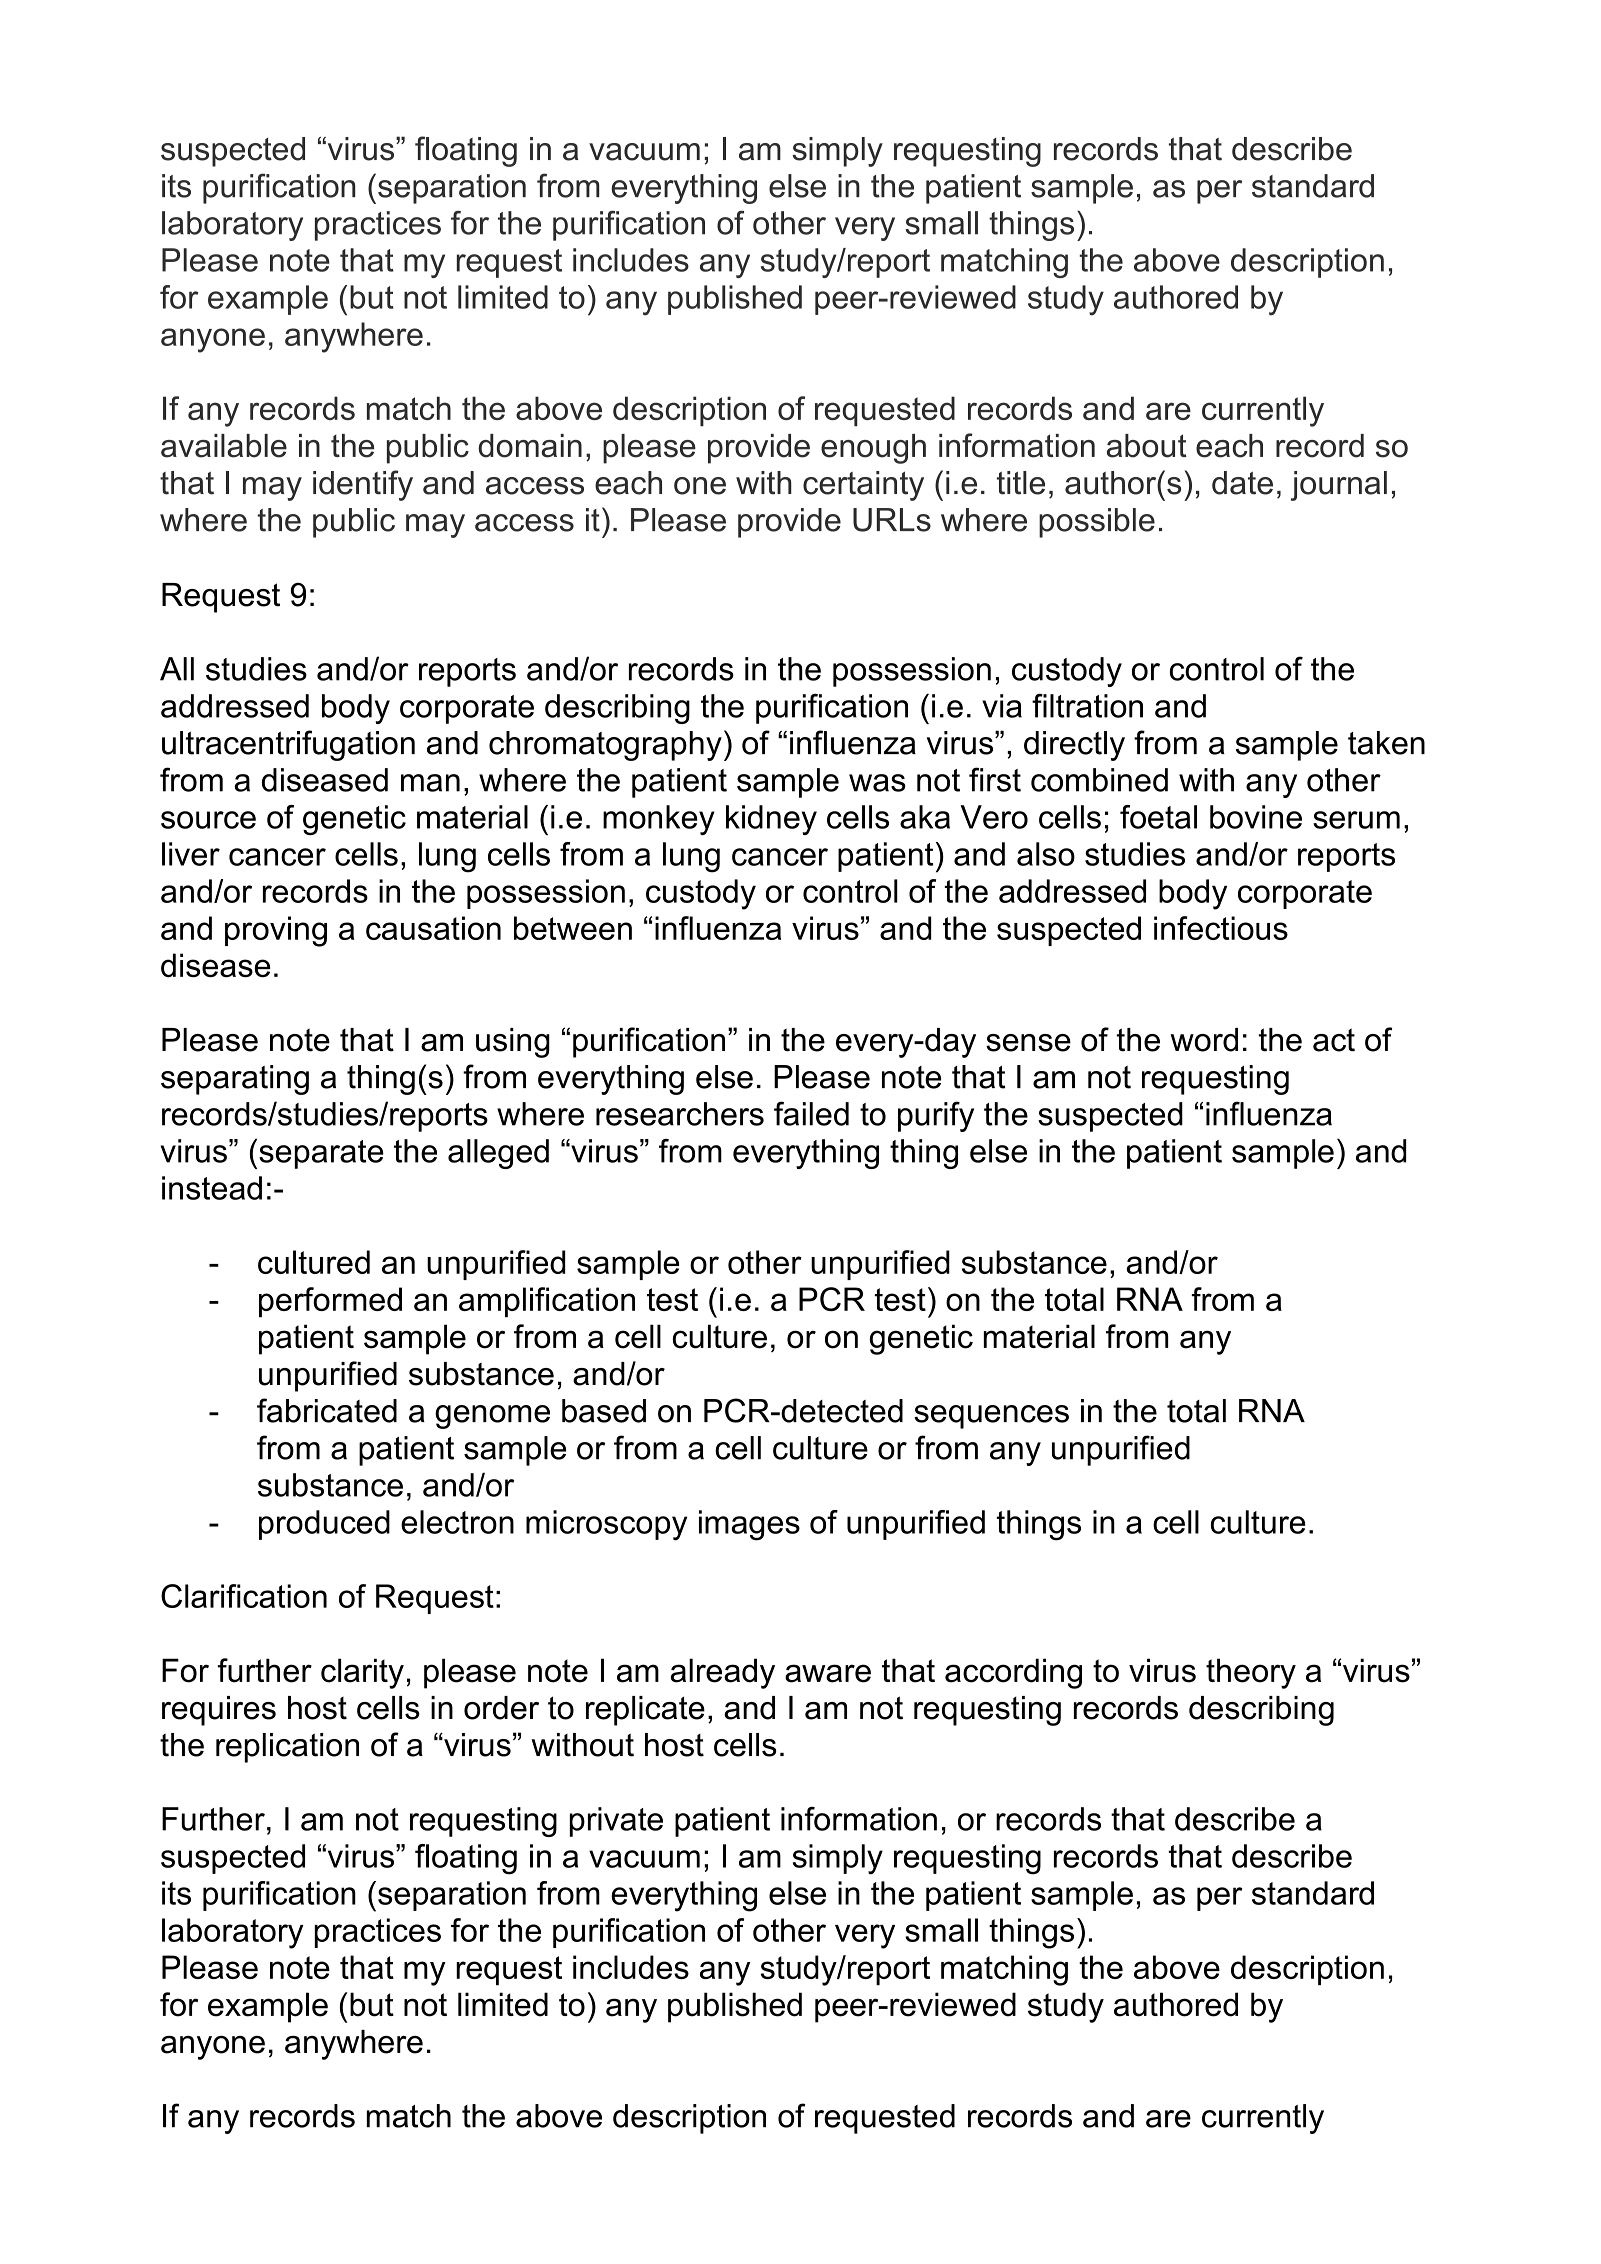  What do you see at coordinates (363, 485) in the page?
I see `identify` at bounding box center [363, 485].
